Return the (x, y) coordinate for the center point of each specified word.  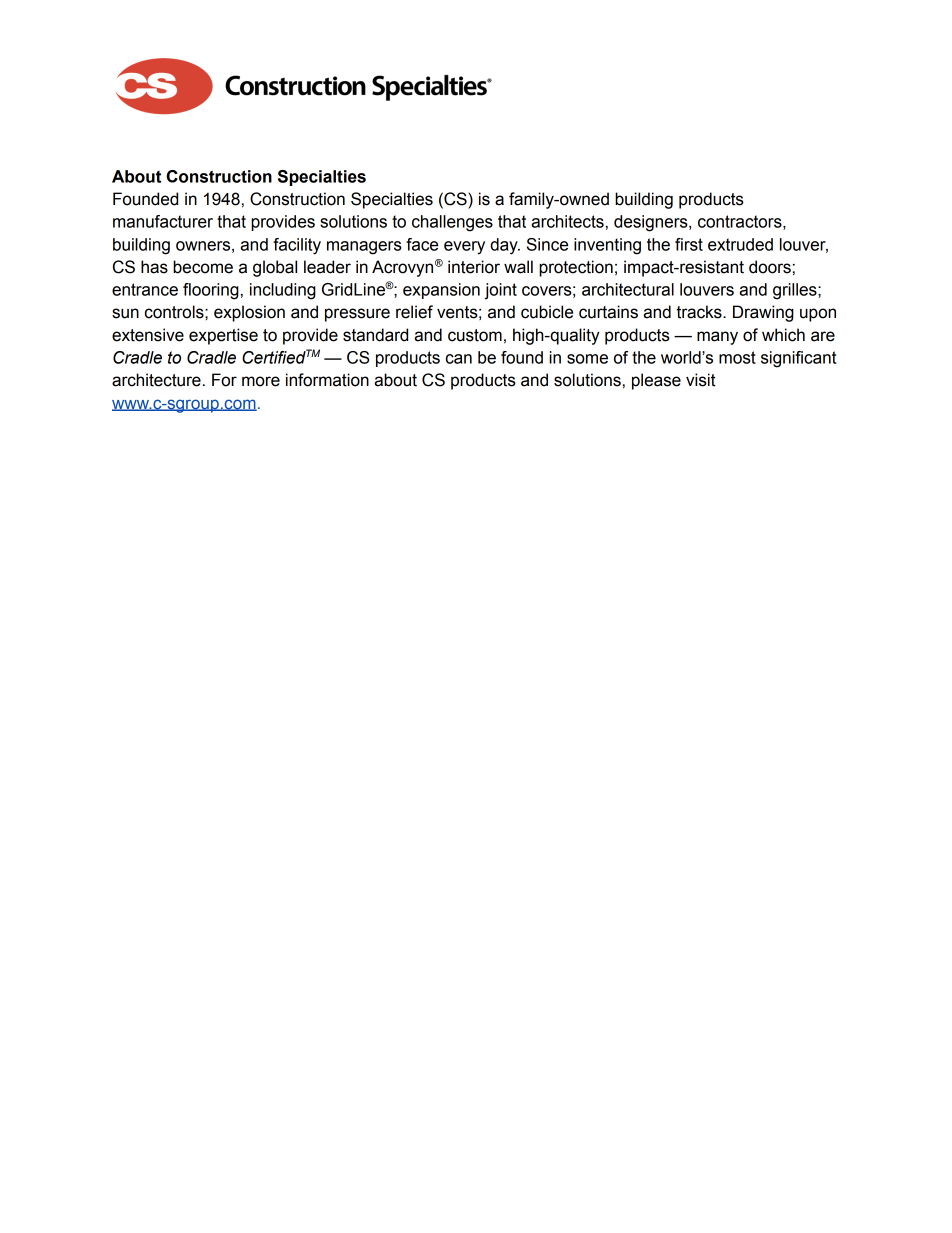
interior (474, 267)
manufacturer (163, 221)
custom (475, 335)
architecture (156, 380)
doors (770, 267)
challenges (452, 223)
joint (501, 291)
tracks (700, 312)
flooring (211, 291)
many (717, 338)
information (327, 380)
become (203, 267)
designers (652, 223)
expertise (223, 336)
